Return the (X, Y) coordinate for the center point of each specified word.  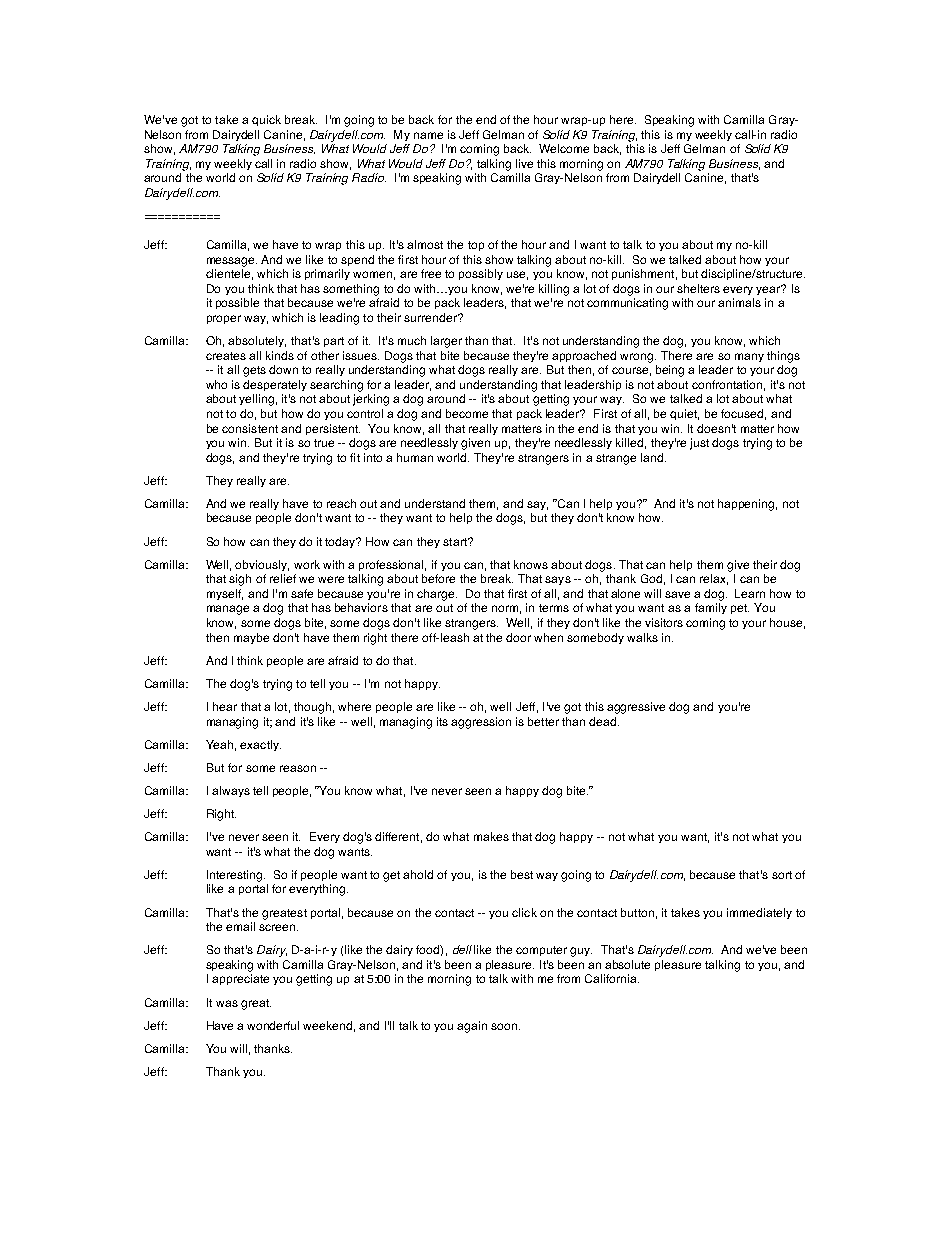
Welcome (564, 148)
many (749, 357)
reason (298, 768)
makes (491, 836)
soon (504, 1026)
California (612, 978)
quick (266, 120)
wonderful (273, 1025)
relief (283, 578)
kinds (280, 355)
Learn (750, 593)
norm (505, 608)
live (524, 163)
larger (446, 342)
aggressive (636, 708)
